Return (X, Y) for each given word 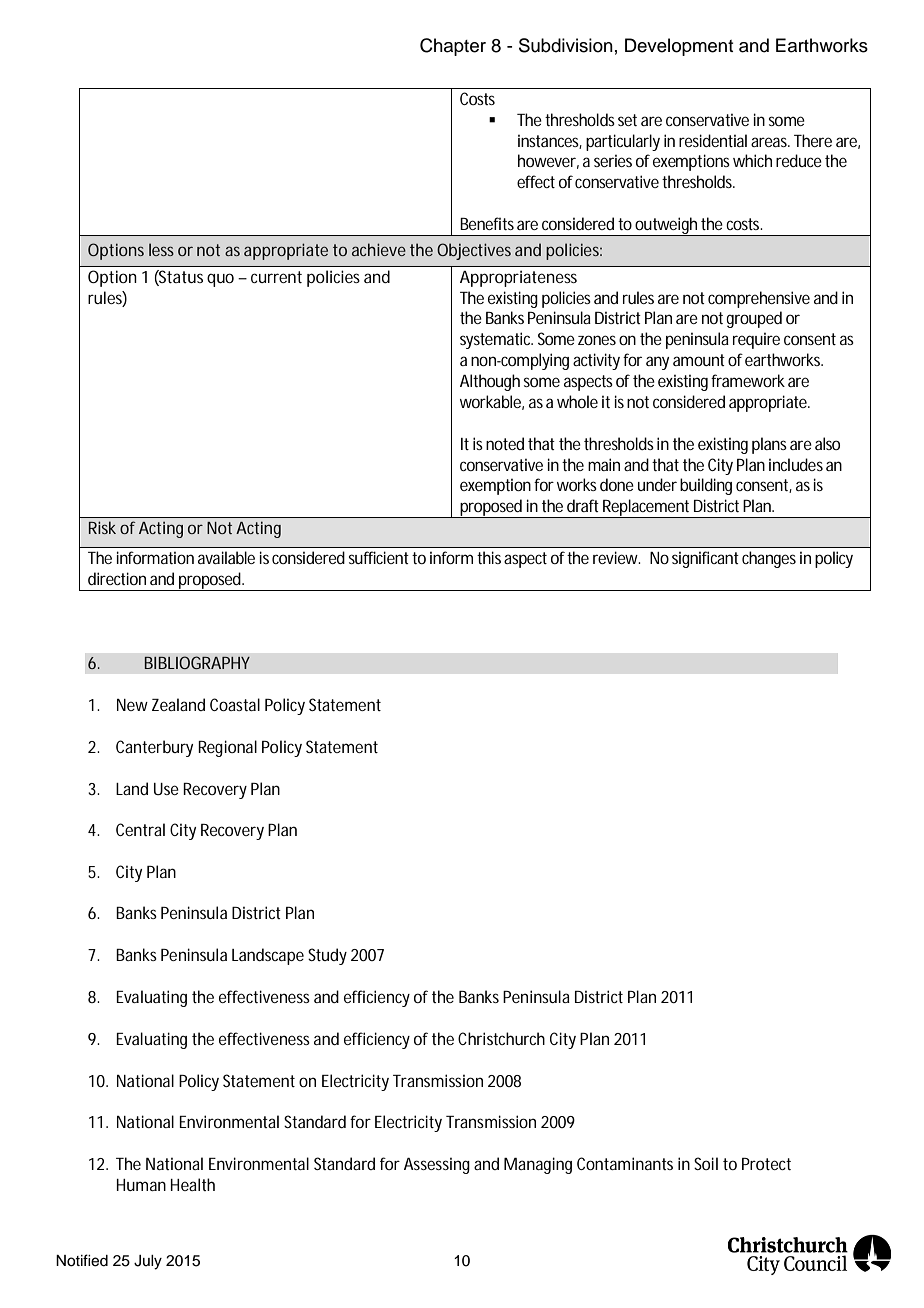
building (706, 486)
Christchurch (501, 1038)
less (161, 249)
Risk (102, 527)
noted (505, 443)
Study (327, 956)
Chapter (453, 47)
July (148, 1262)
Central (140, 829)
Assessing (437, 1166)
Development (679, 47)
